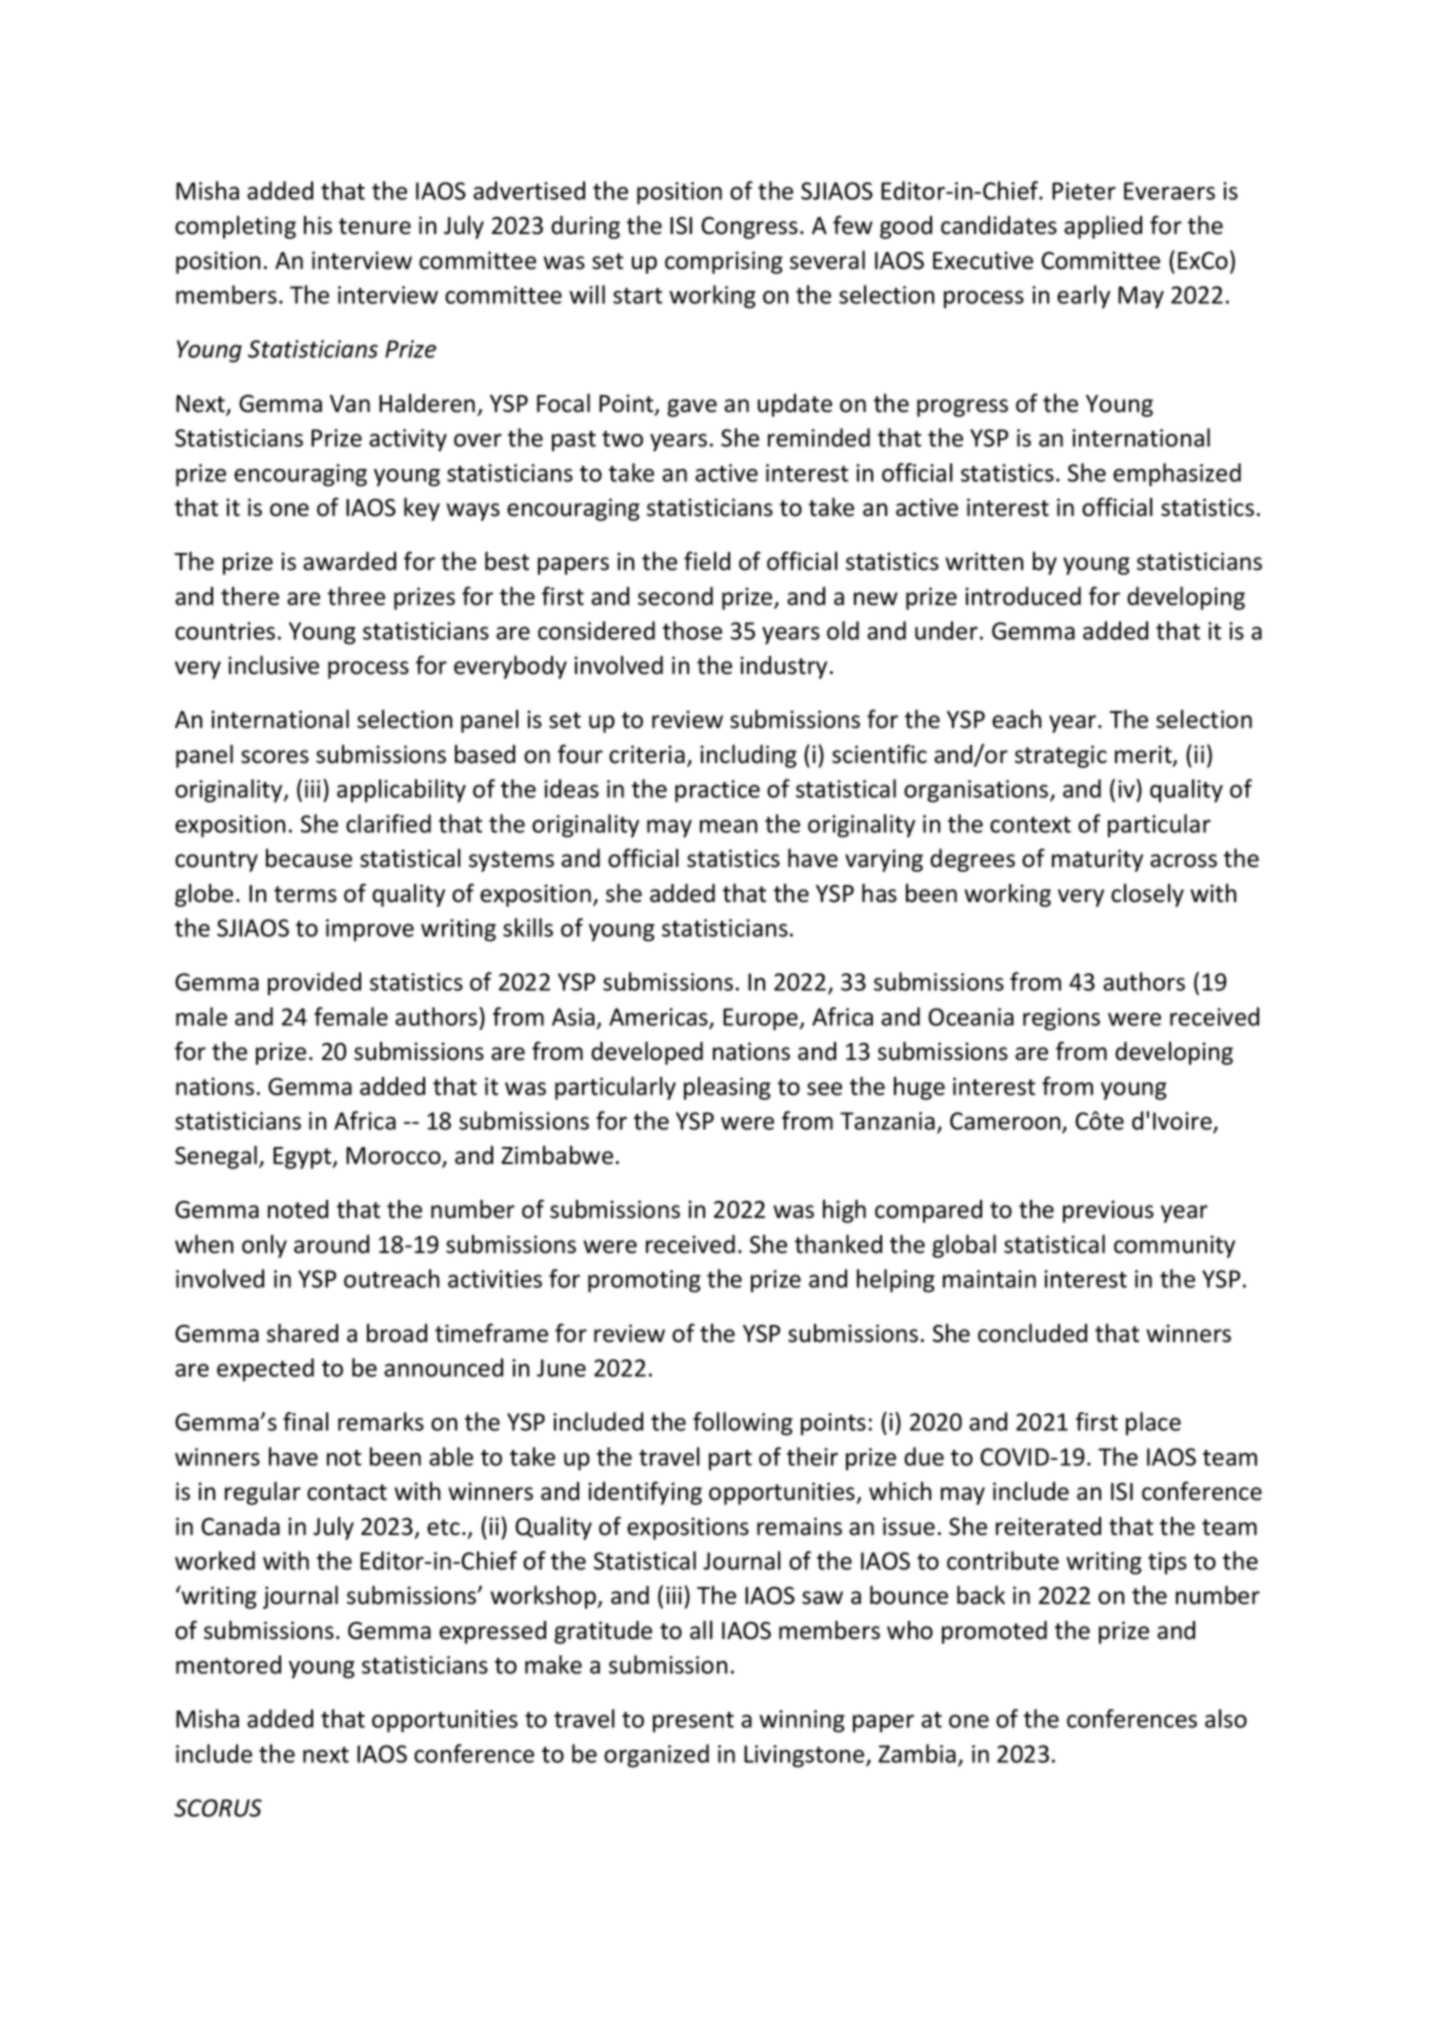  I want to click on Europe, so click(761, 1019).
